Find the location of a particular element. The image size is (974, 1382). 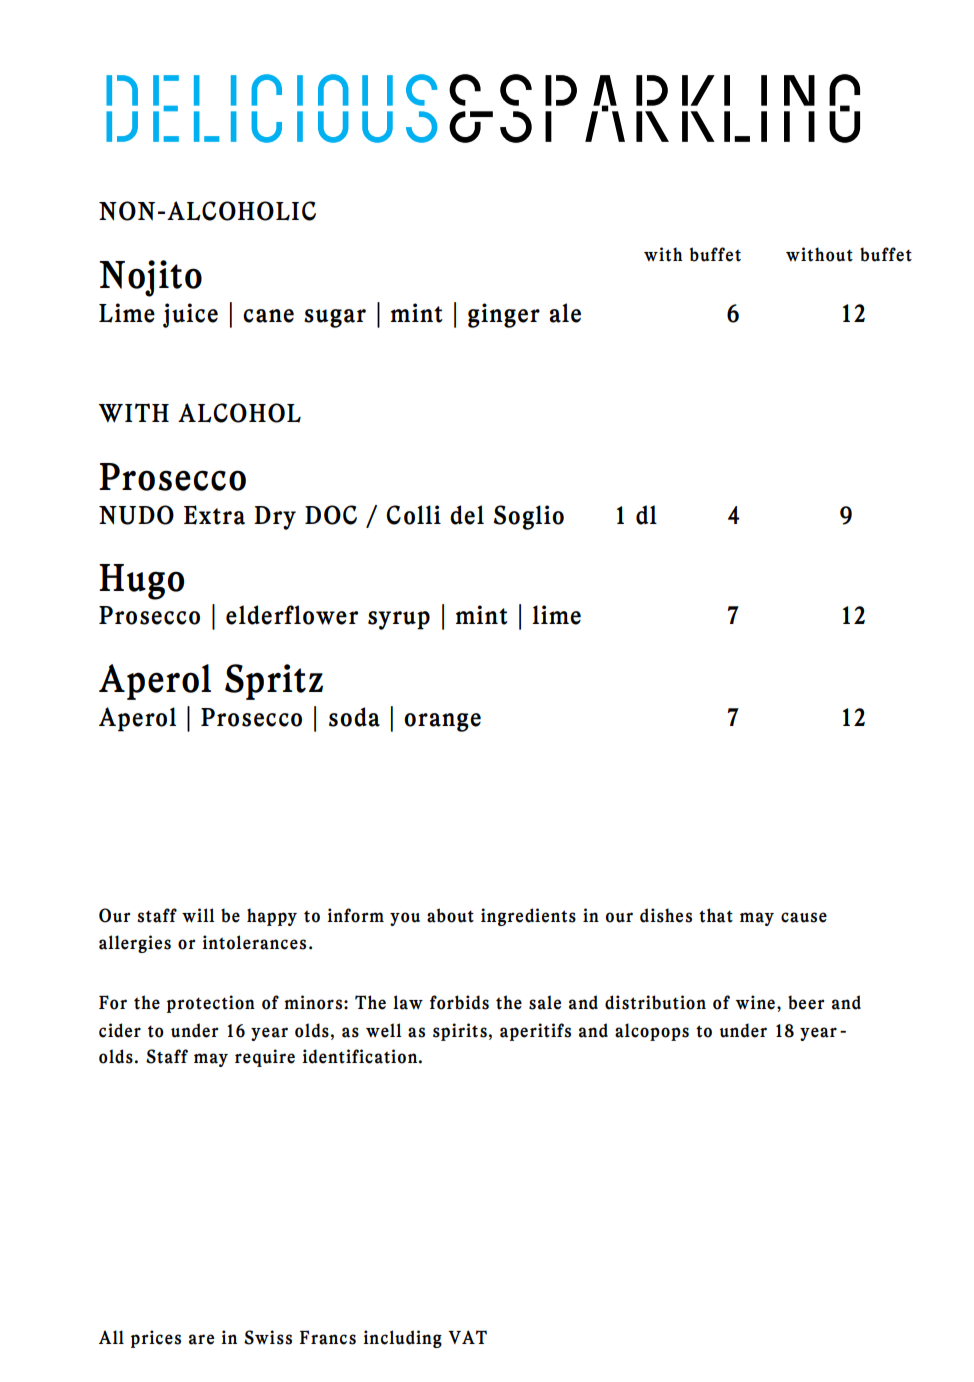

forbids is located at coordinates (459, 1002).
